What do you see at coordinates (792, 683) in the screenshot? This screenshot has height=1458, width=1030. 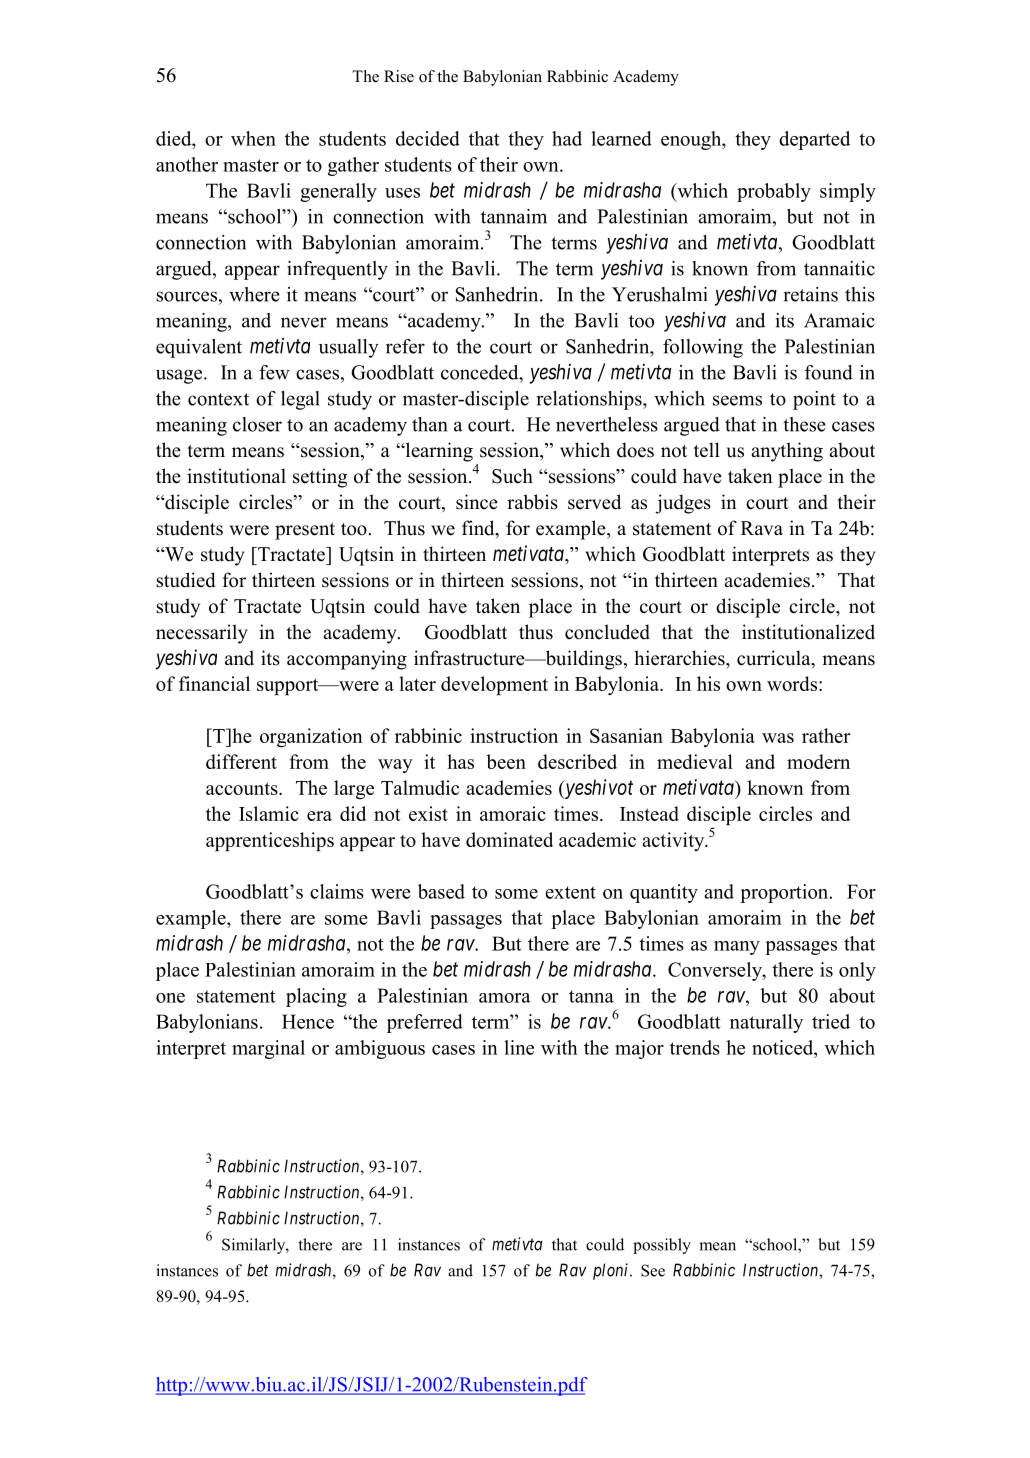 I see `words` at bounding box center [792, 683].
